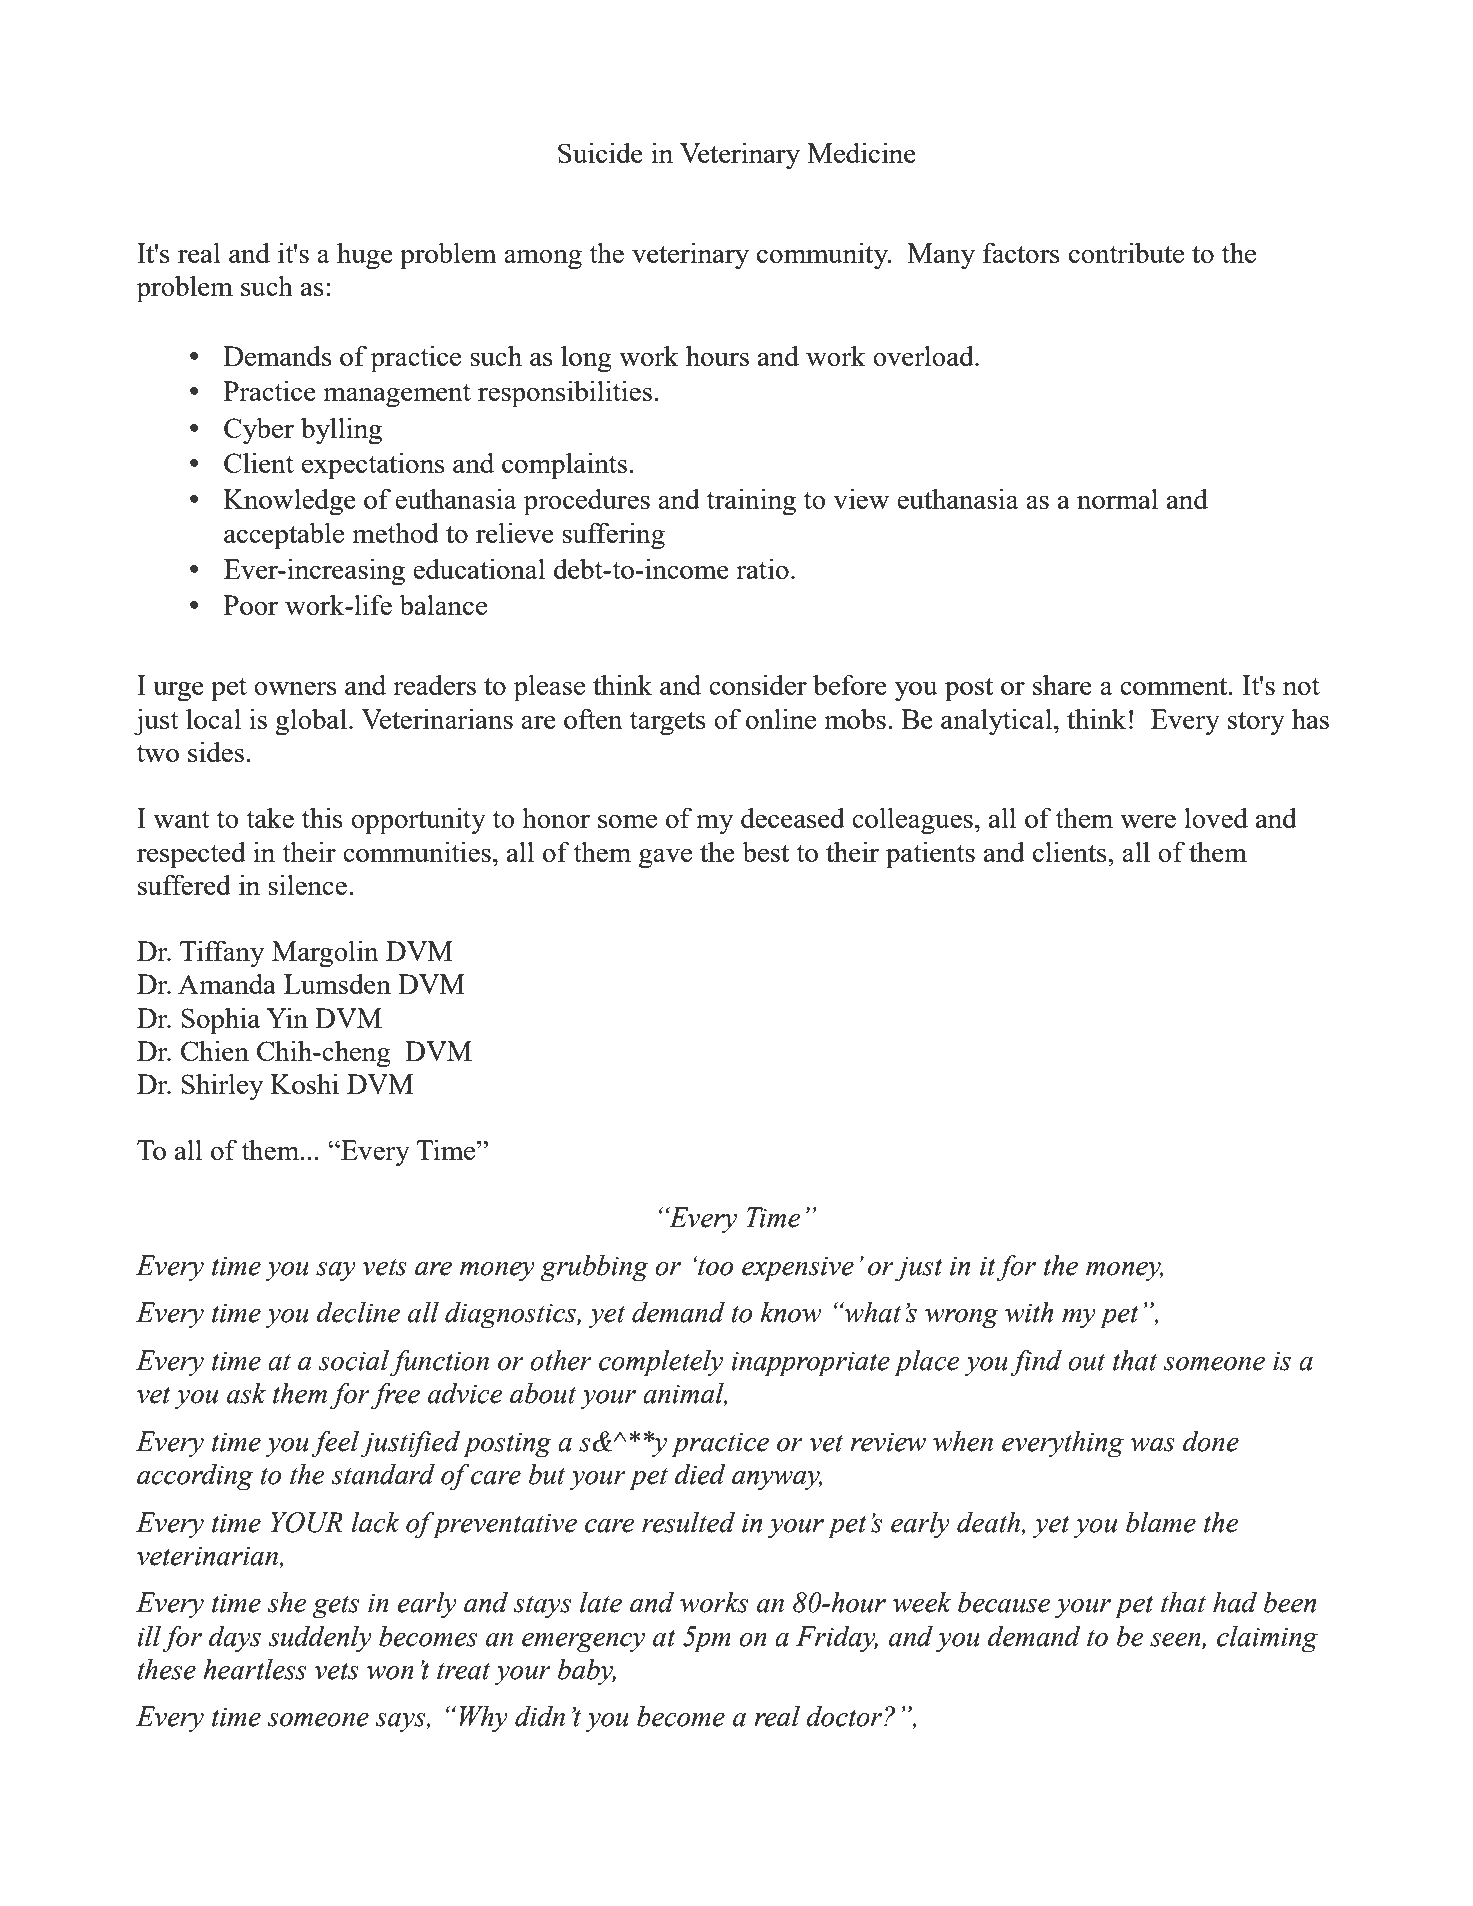  Describe the element at coordinates (222, 954) in the screenshot. I see `Tiffany` at that location.
